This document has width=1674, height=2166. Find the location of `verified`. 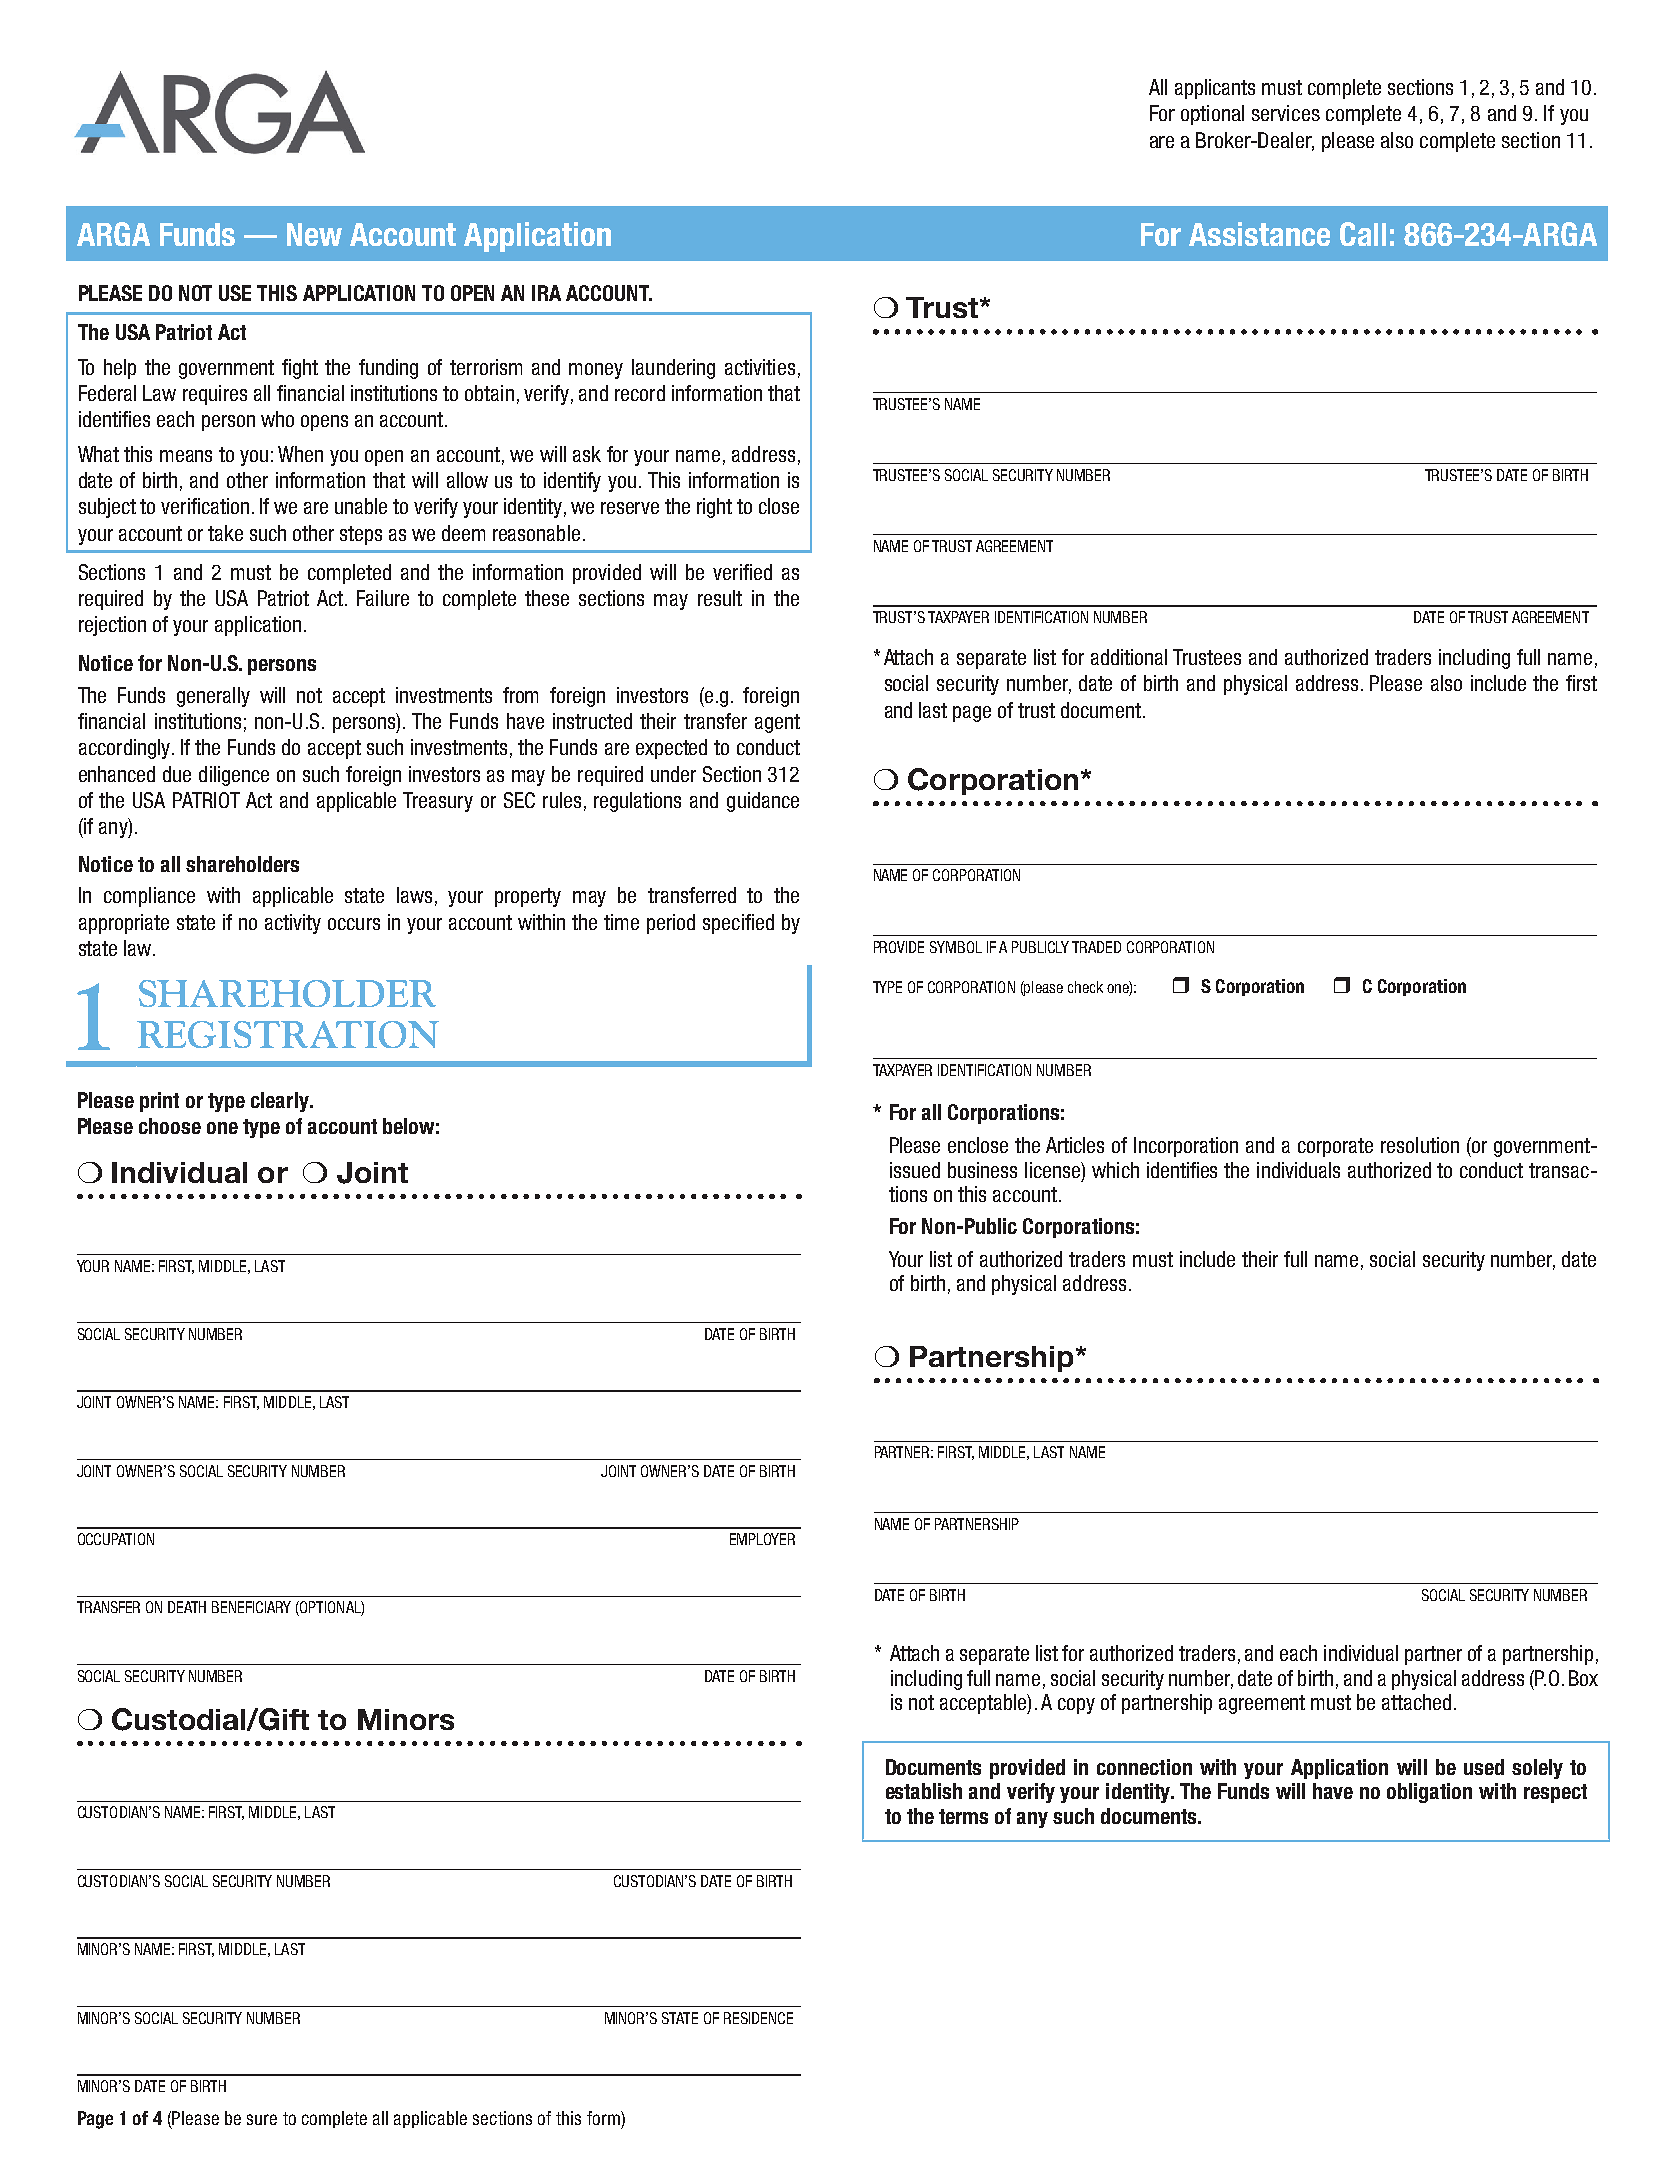

verified is located at coordinates (742, 572).
